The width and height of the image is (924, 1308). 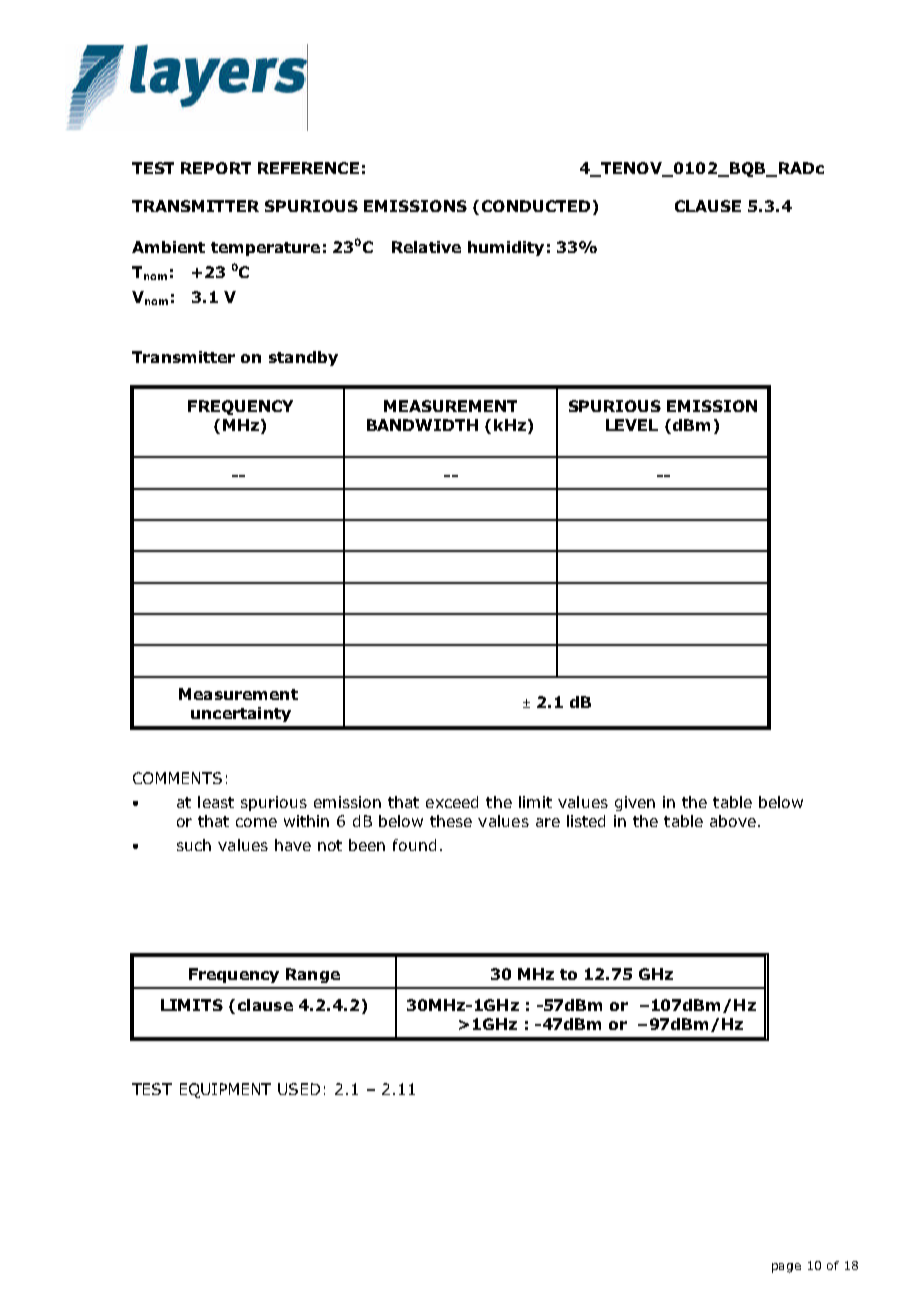 What do you see at coordinates (452, 802) in the image?
I see `exceed` at bounding box center [452, 802].
